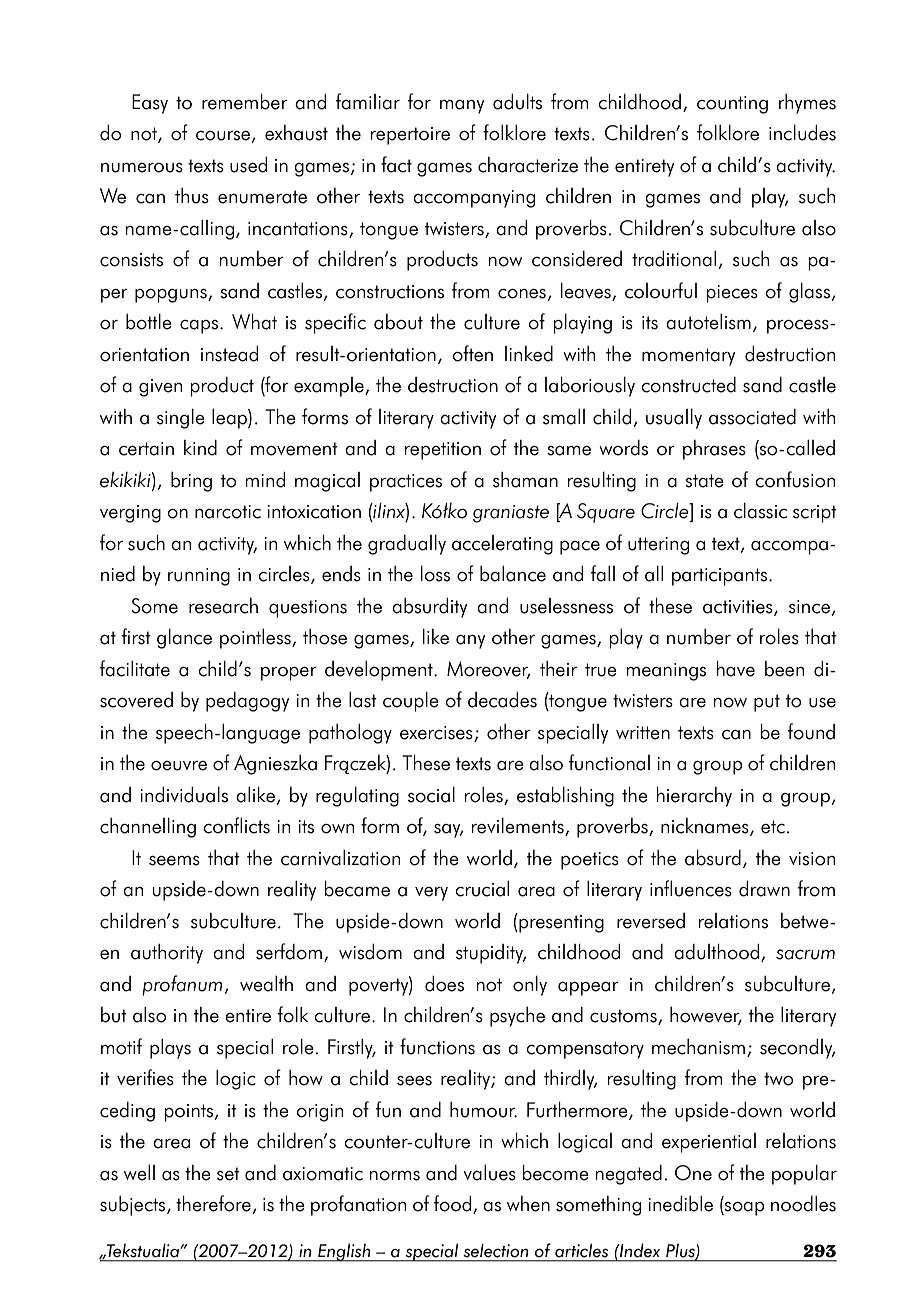 Image resolution: width=924 pixels, height=1311 pixels. What do you see at coordinates (213, 1203) in the page?
I see `therefore` at bounding box center [213, 1203].
